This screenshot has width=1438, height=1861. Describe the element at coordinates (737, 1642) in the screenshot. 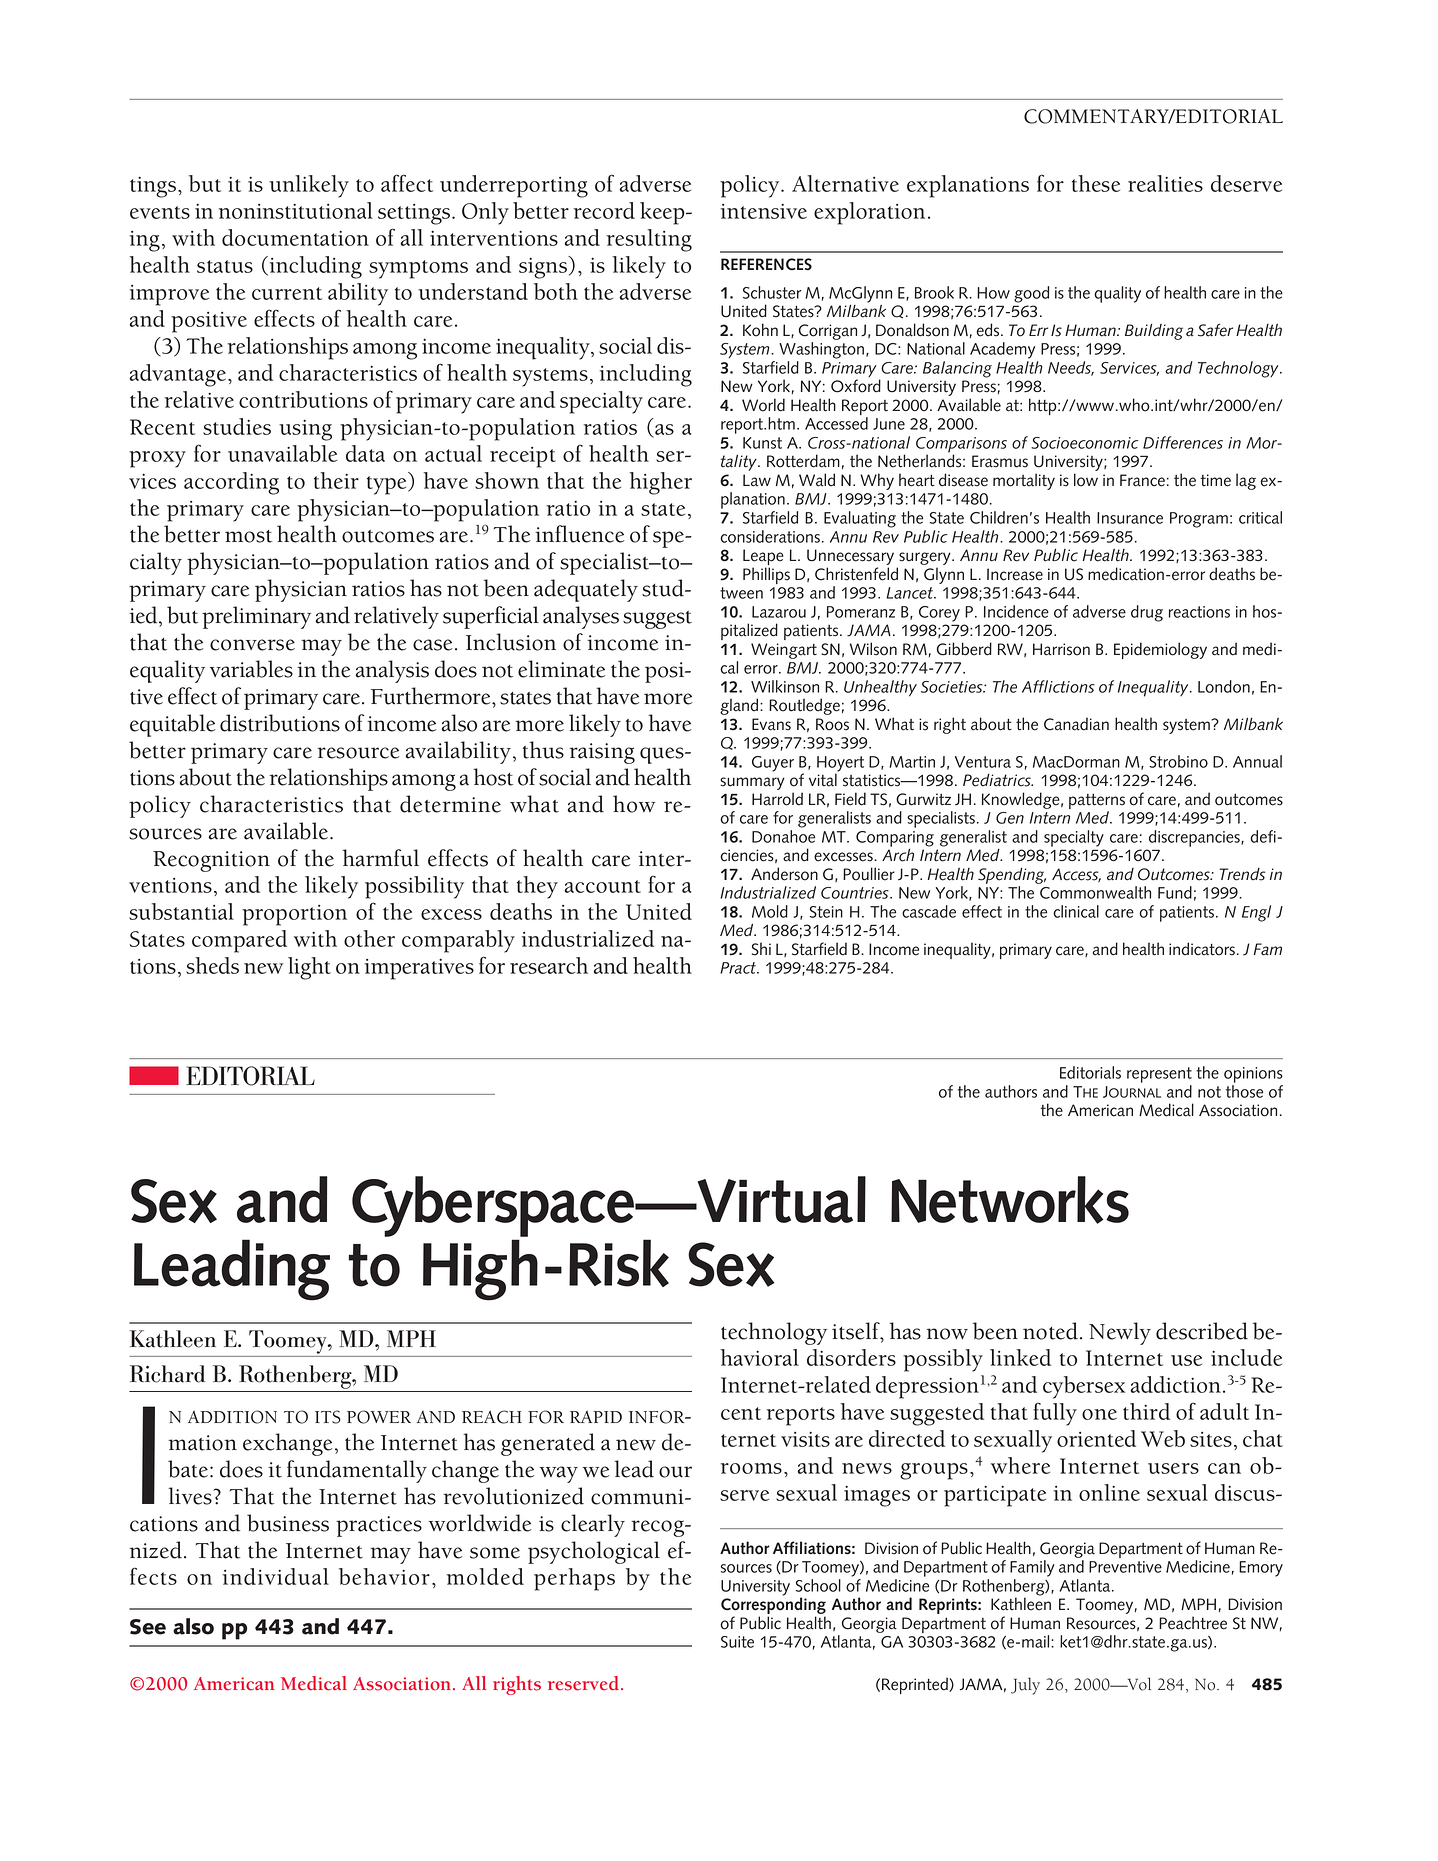

I see `Suite` at that location.
